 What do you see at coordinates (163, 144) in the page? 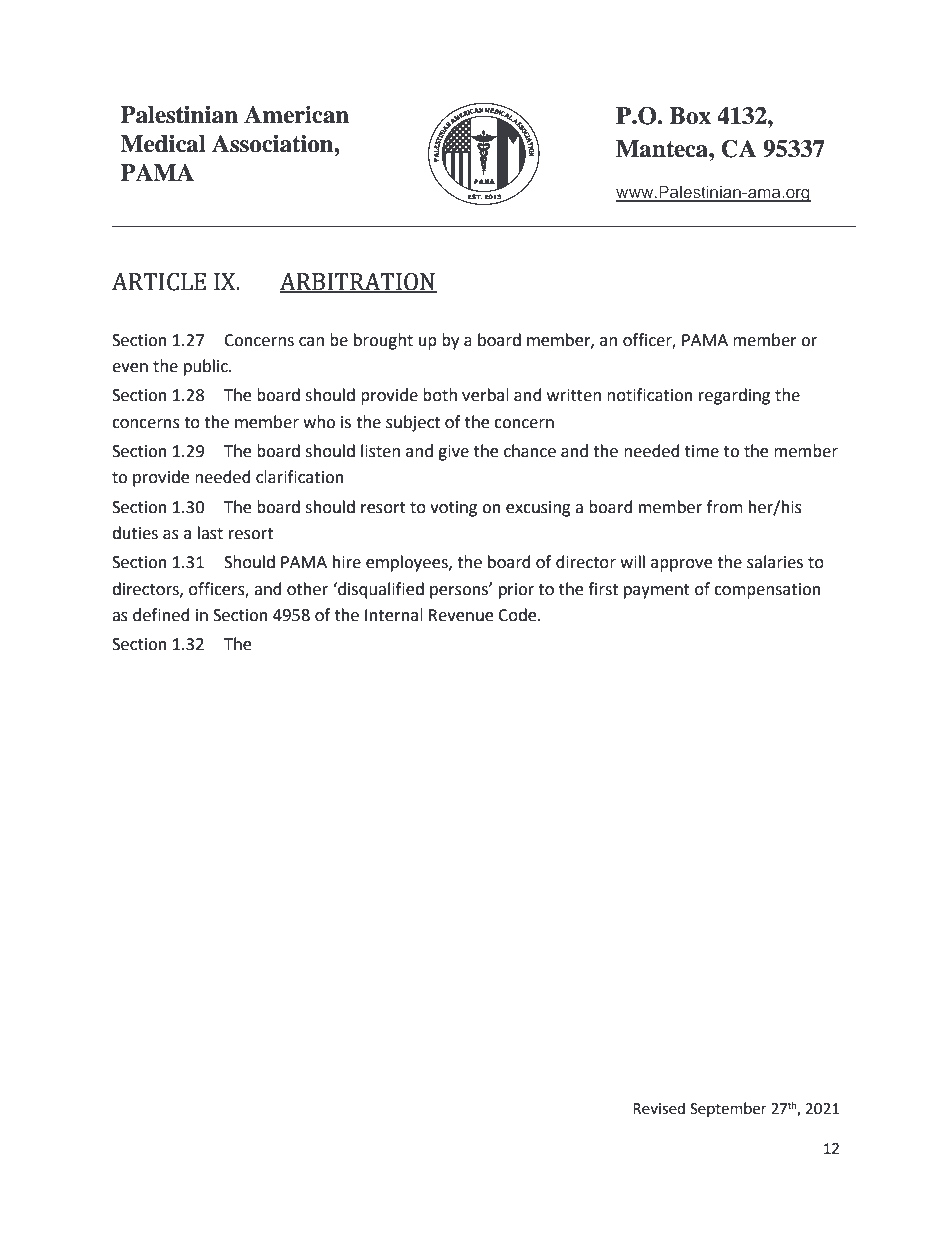
I see `Medical` at bounding box center [163, 144].
